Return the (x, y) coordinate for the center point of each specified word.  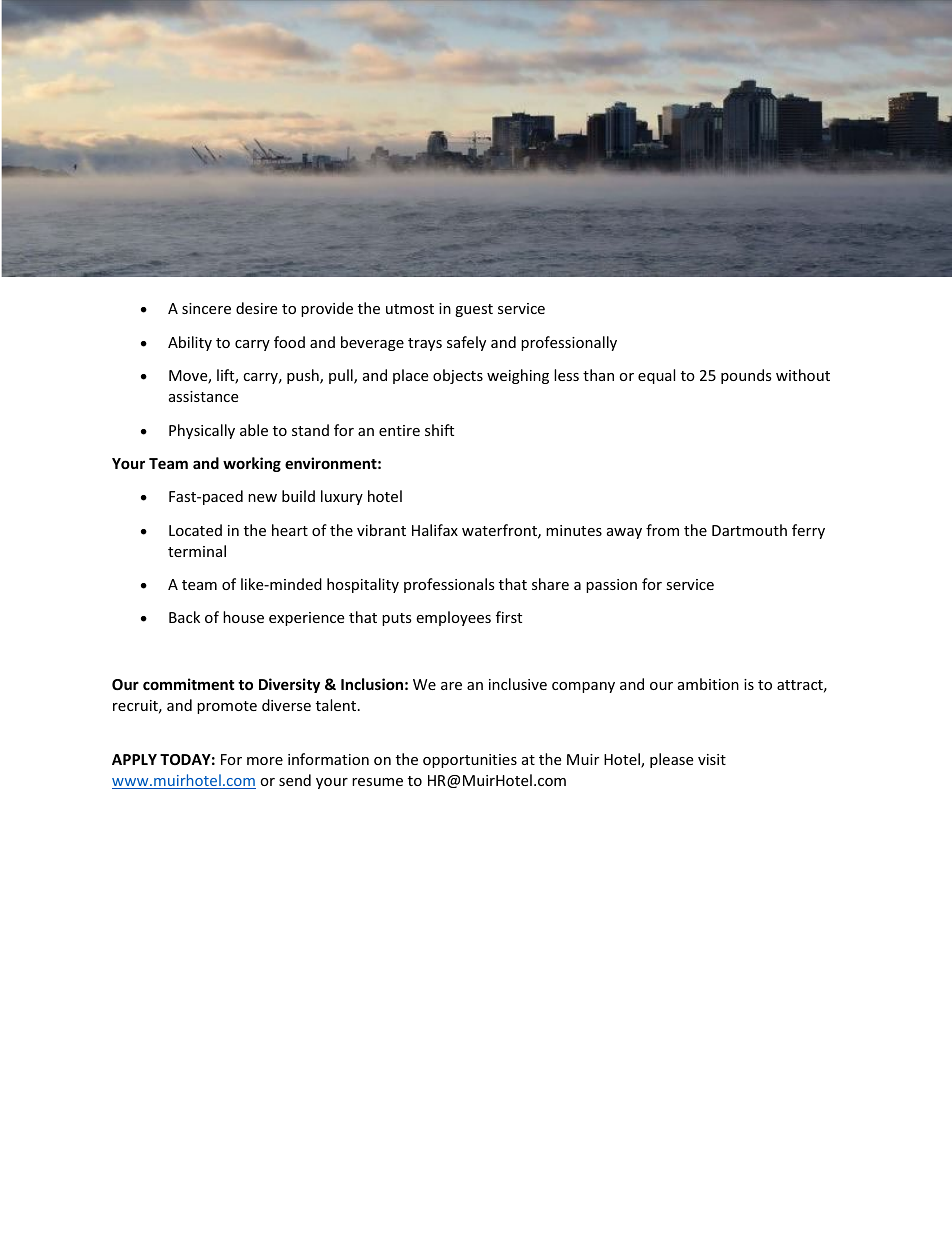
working (252, 464)
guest (474, 310)
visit (712, 759)
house (243, 617)
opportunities (470, 761)
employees (453, 618)
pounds (746, 376)
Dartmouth (749, 530)
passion (611, 586)
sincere (206, 308)
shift (439, 430)
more (265, 761)
